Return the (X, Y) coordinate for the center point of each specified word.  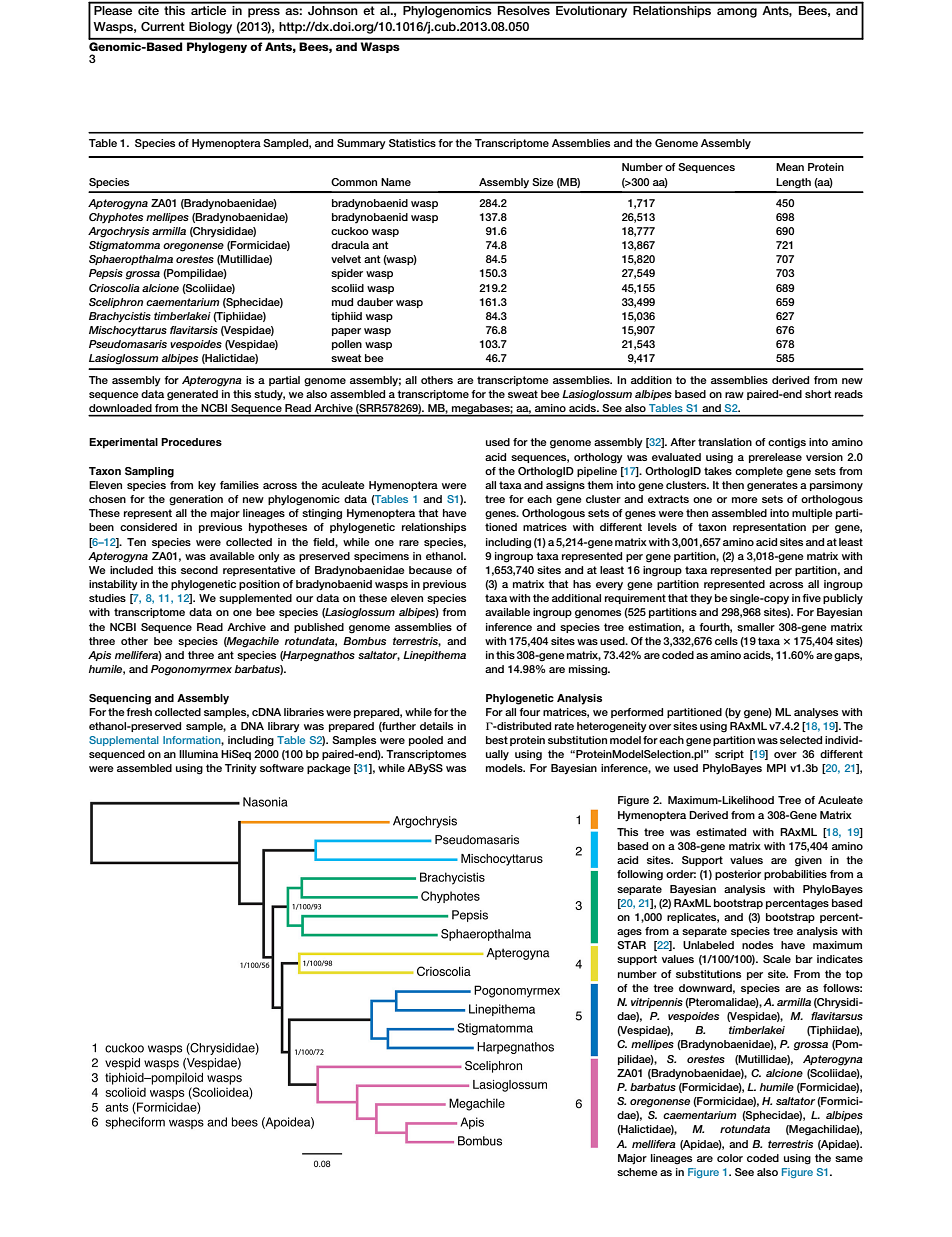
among (737, 13)
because (430, 570)
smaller (756, 627)
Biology (210, 28)
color (730, 1158)
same (849, 1159)
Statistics (412, 143)
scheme (637, 1172)
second (199, 570)
